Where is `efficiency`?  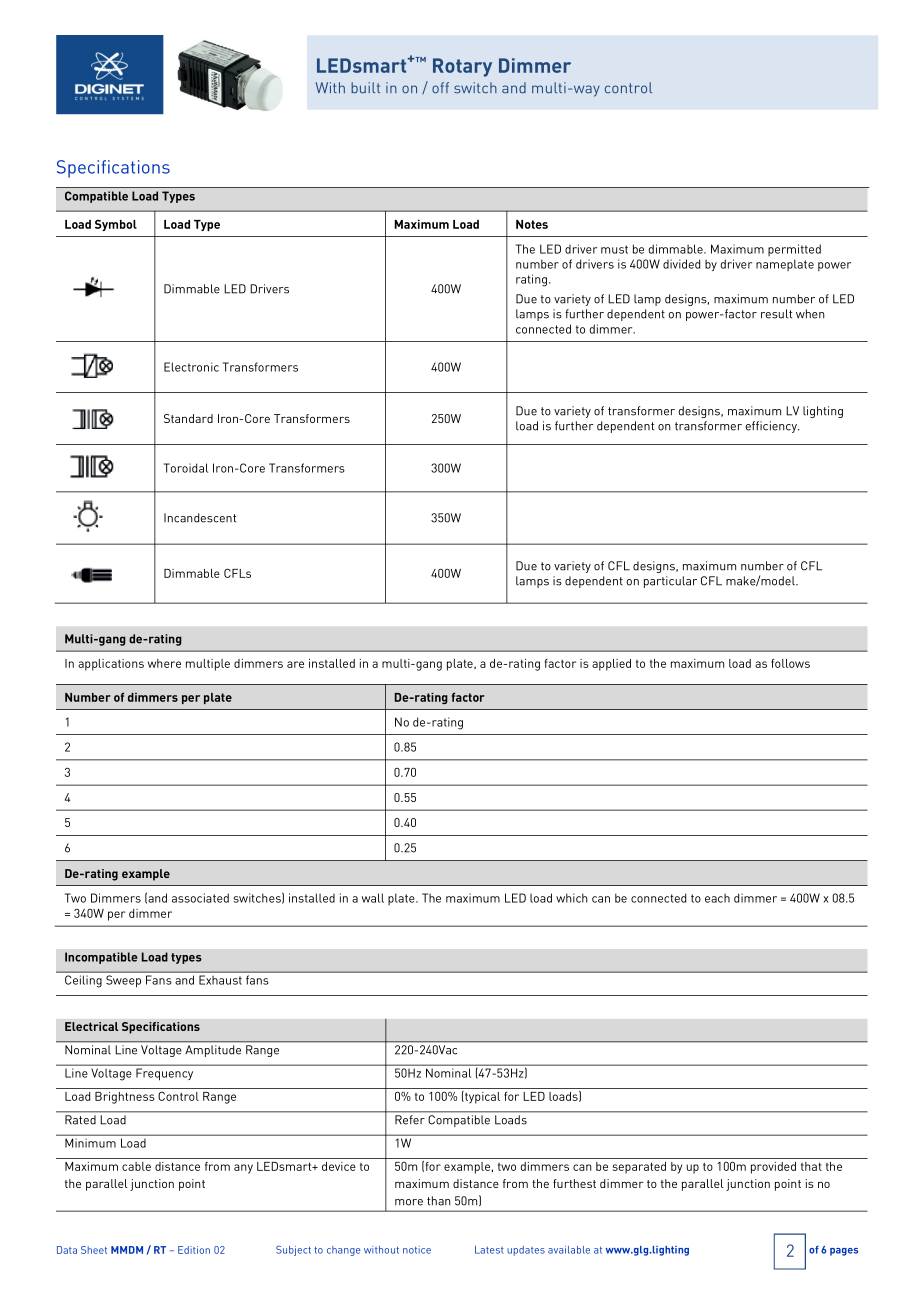
efficiency is located at coordinates (772, 427).
